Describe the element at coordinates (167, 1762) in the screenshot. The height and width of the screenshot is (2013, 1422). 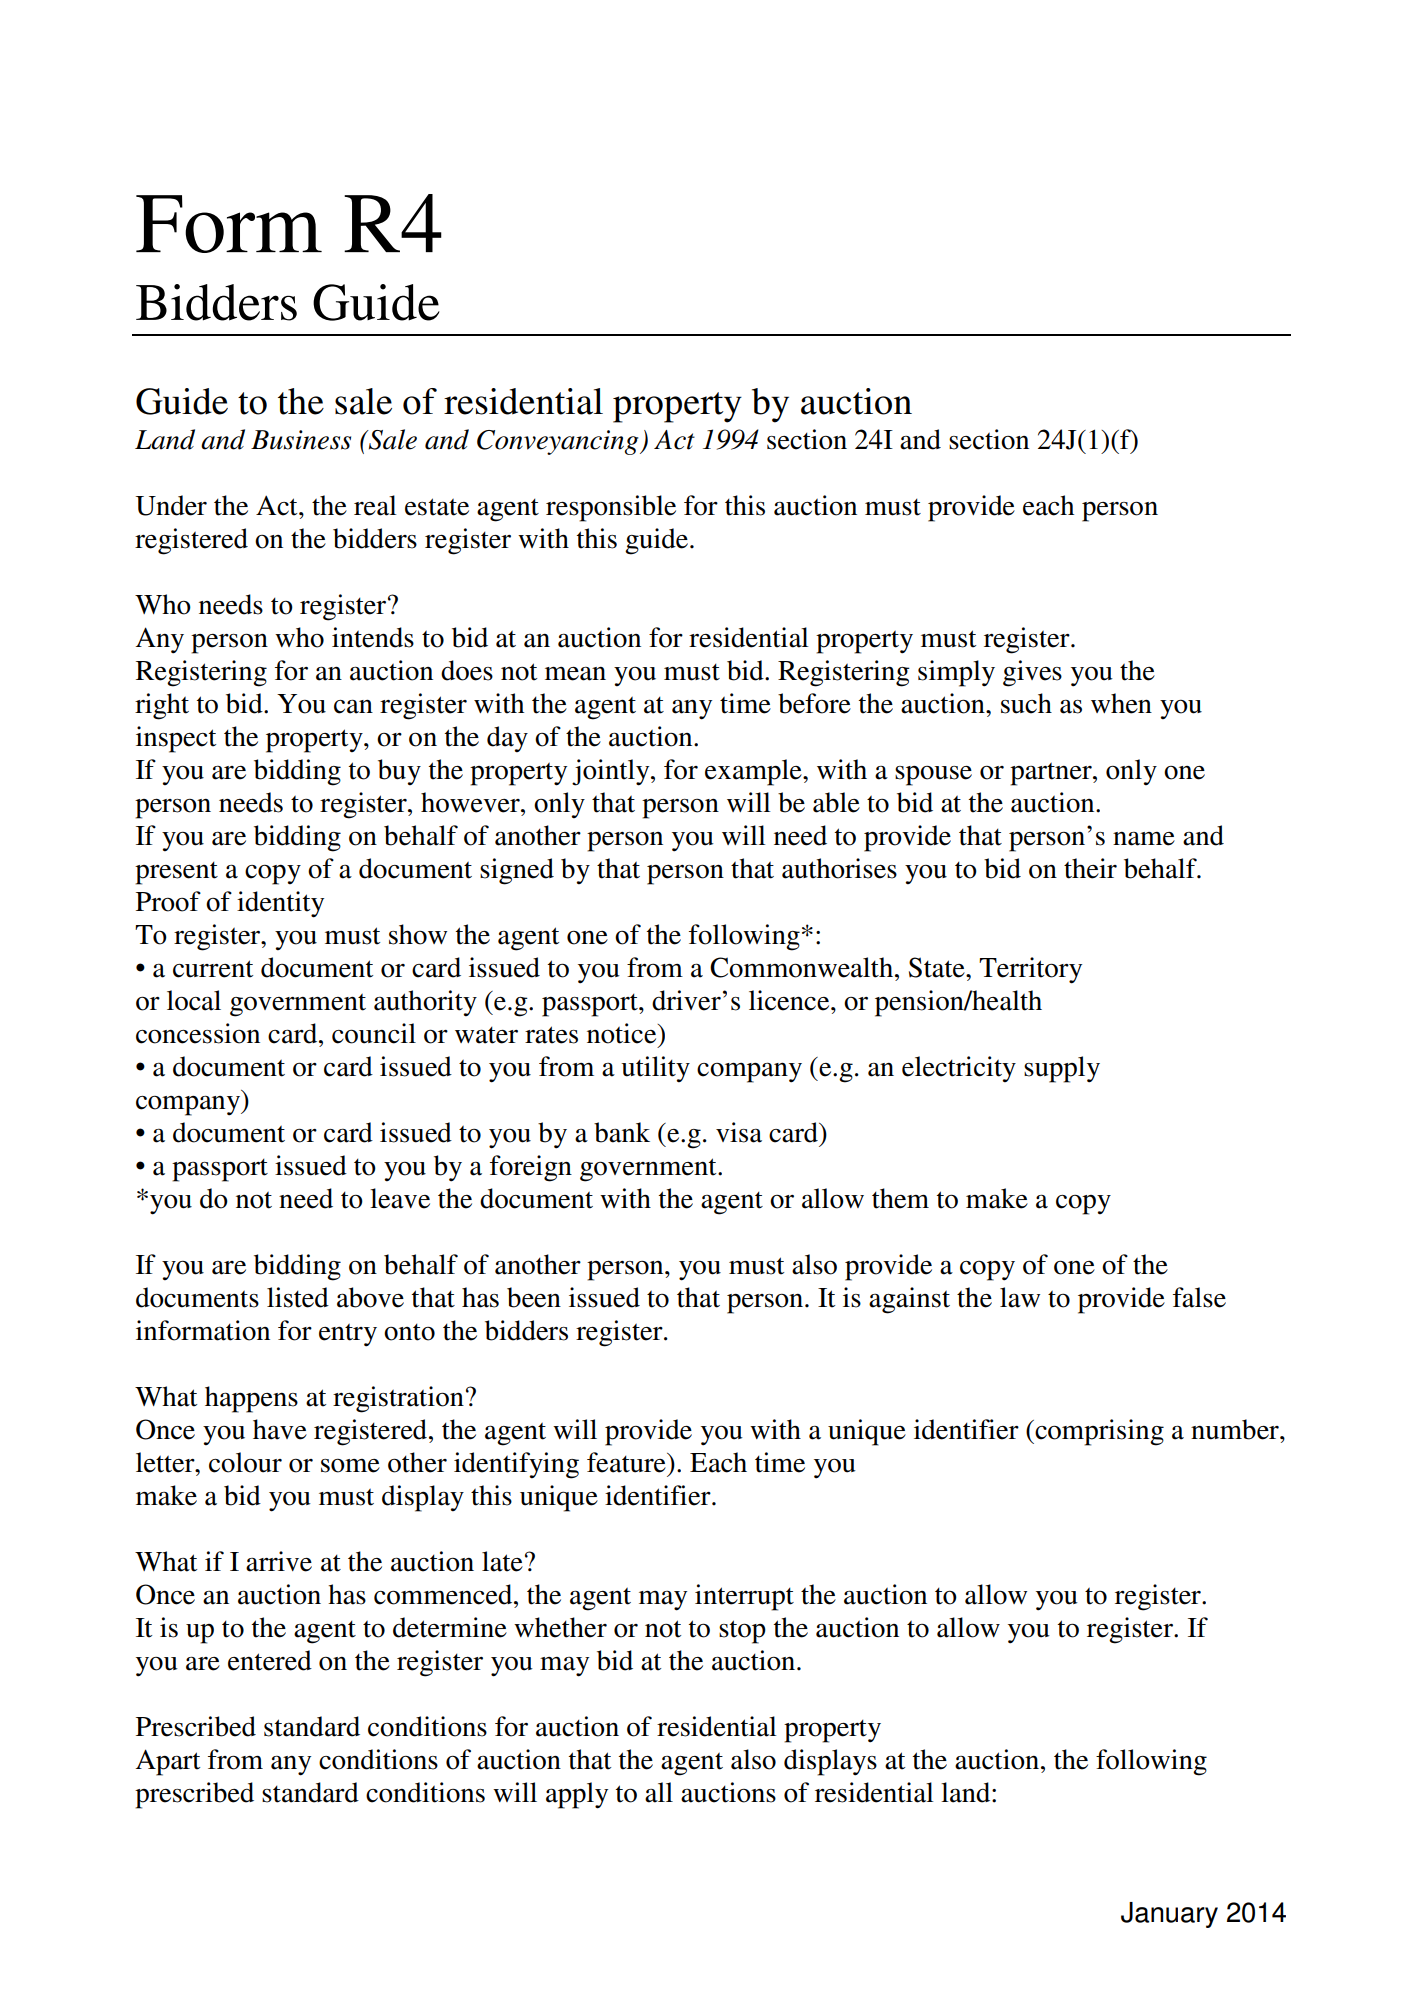
I see `Apart` at that location.
